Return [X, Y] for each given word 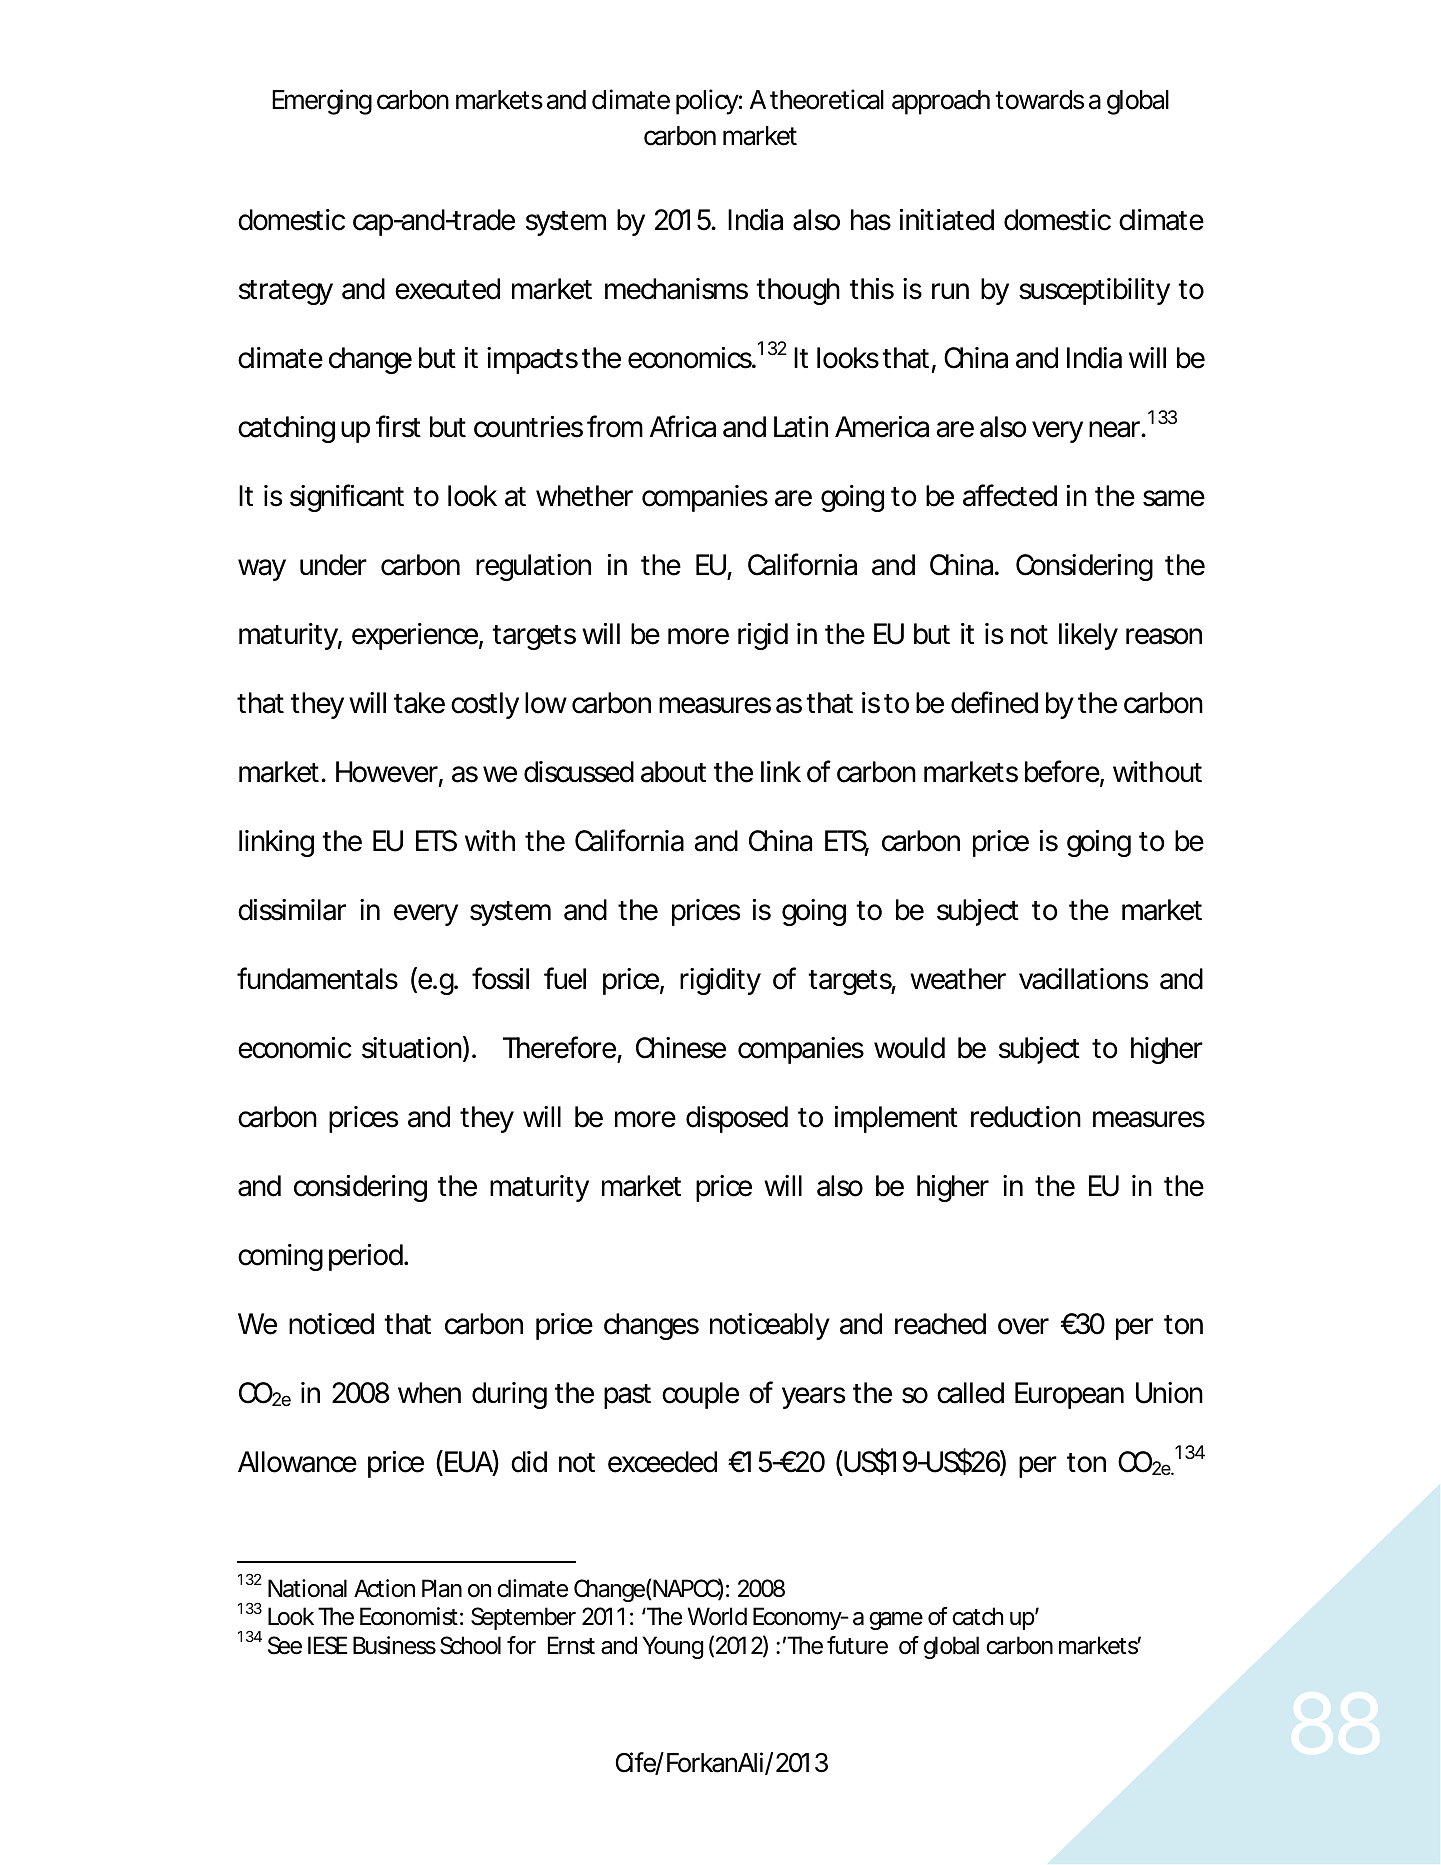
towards [1039, 100]
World [717, 1616]
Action [384, 1588]
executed [447, 289]
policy [707, 102]
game [896, 1621]
